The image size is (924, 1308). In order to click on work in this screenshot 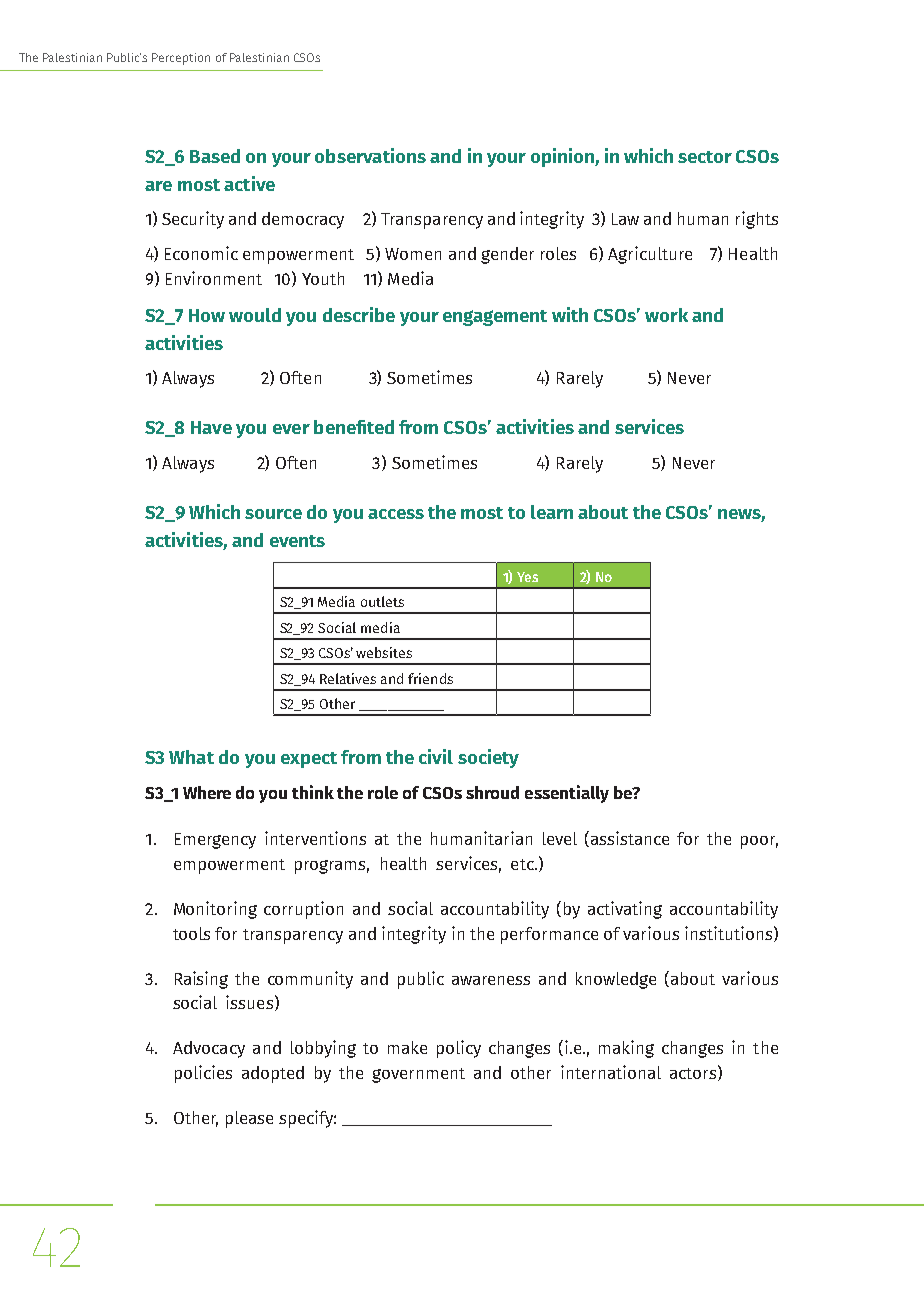, I will do `click(666, 315)`.
